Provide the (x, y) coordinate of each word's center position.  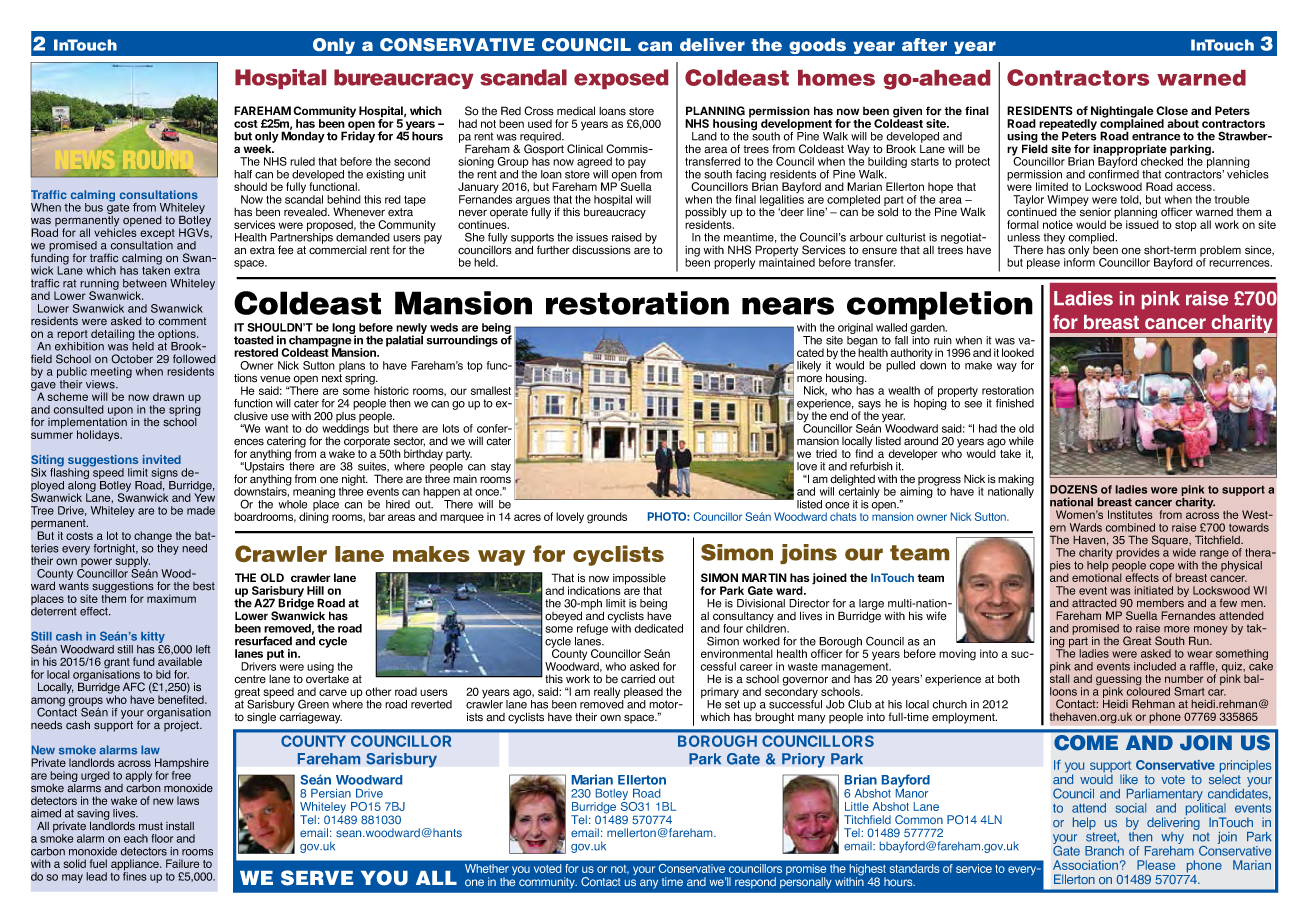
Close (1172, 110)
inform (1079, 261)
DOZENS (1074, 489)
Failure (183, 863)
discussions (601, 250)
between (145, 283)
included (1155, 666)
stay (501, 467)
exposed (621, 79)
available (180, 661)
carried (638, 679)
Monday (303, 137)
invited (162, 459)
